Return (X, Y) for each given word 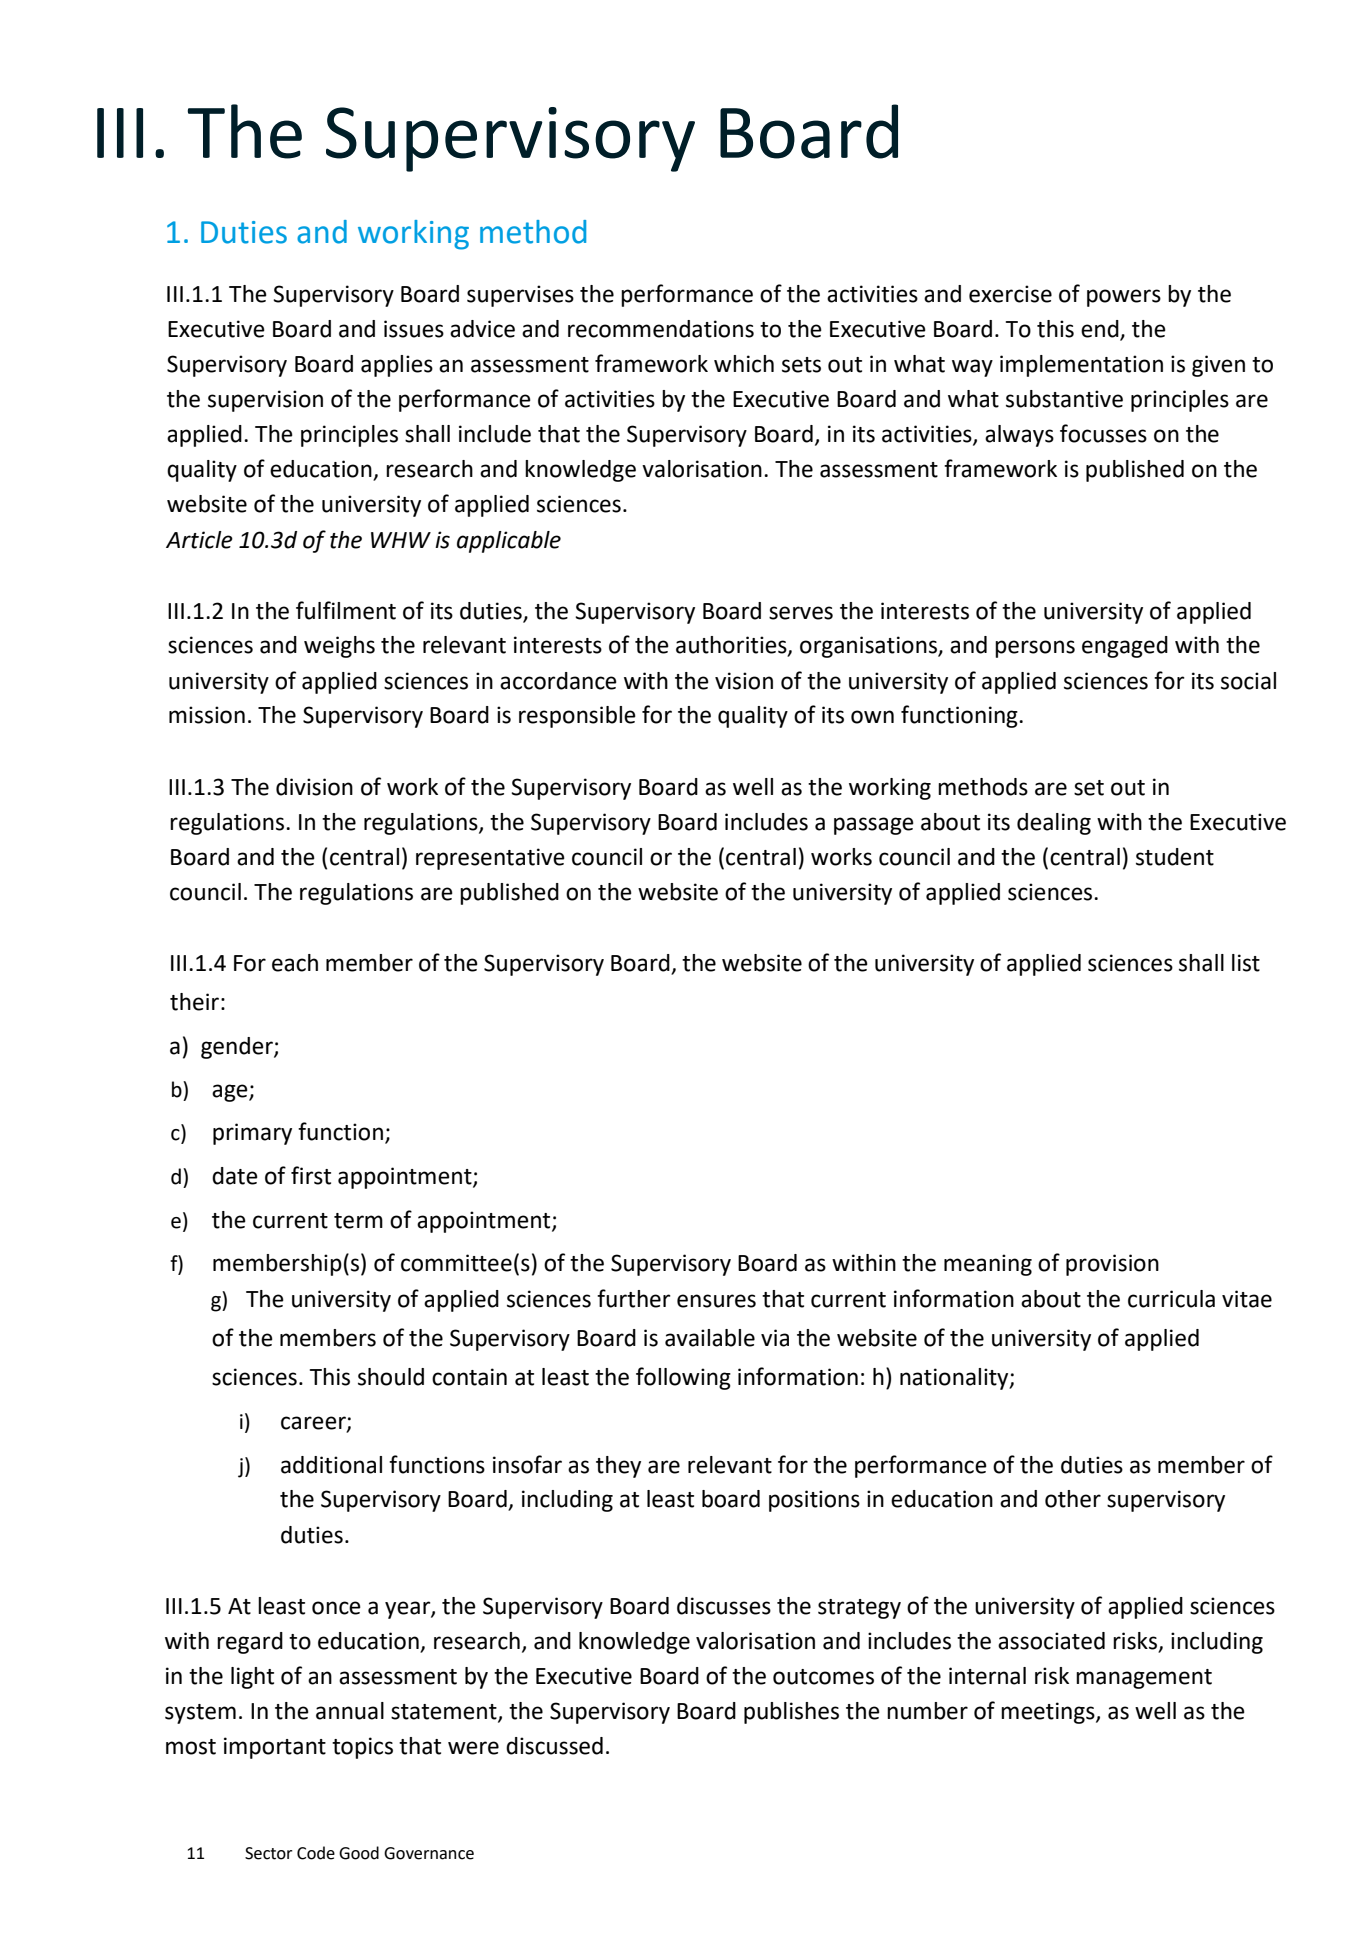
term (358, 1221)
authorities (732, 646)
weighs (339, 647)
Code (316, 1853)
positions (814, 1501)
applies (397, 366)
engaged (1125, 647)
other (1073, 1499)
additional (331, 1465)
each (295, 963)
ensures (716, 1301)
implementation (1081, 366)
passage (874, 826)
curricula (1171, 1299)
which (744, 364)
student (1175, 857)
